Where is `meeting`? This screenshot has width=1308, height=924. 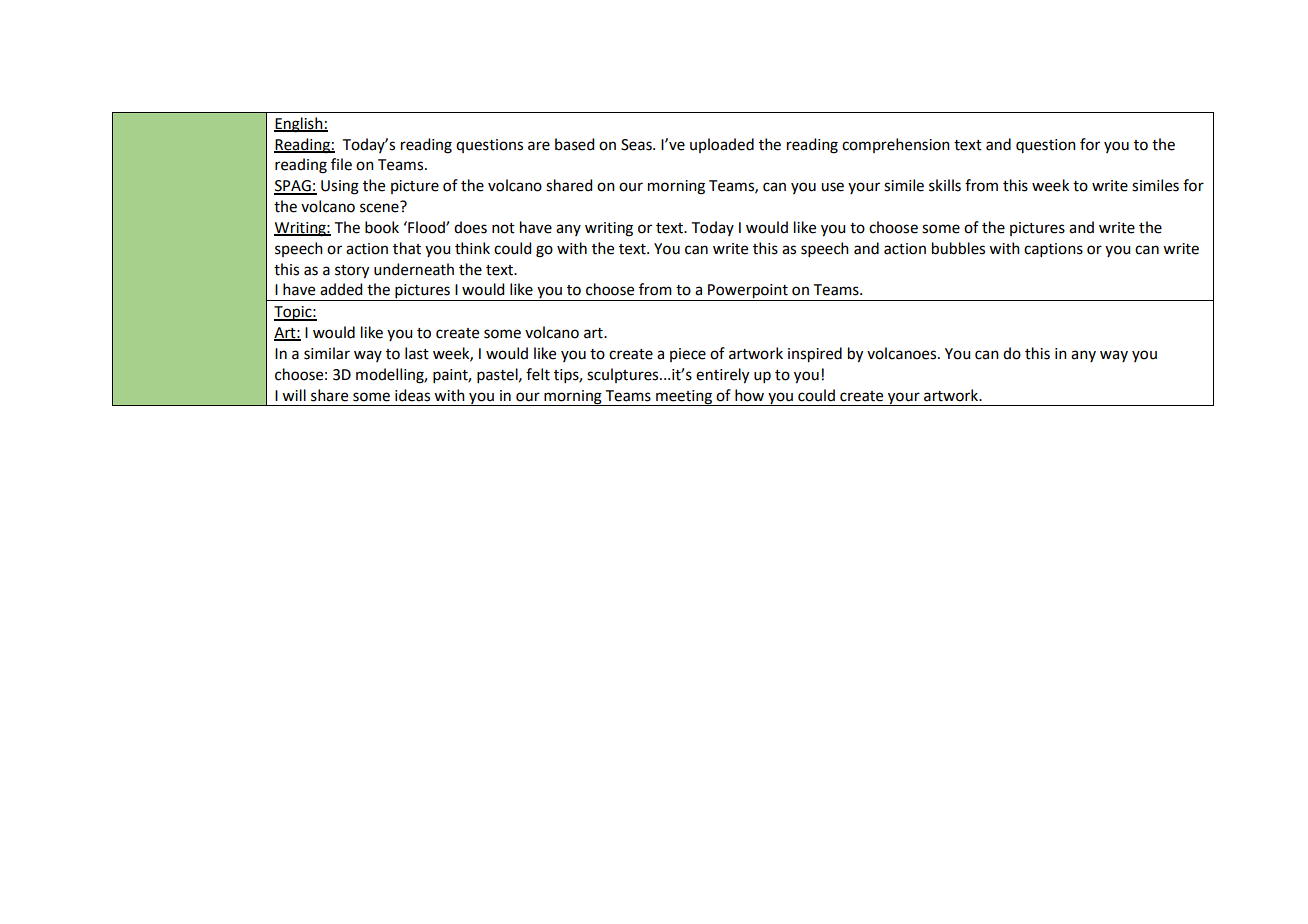 meeting is located at coordinates (684, 398).
